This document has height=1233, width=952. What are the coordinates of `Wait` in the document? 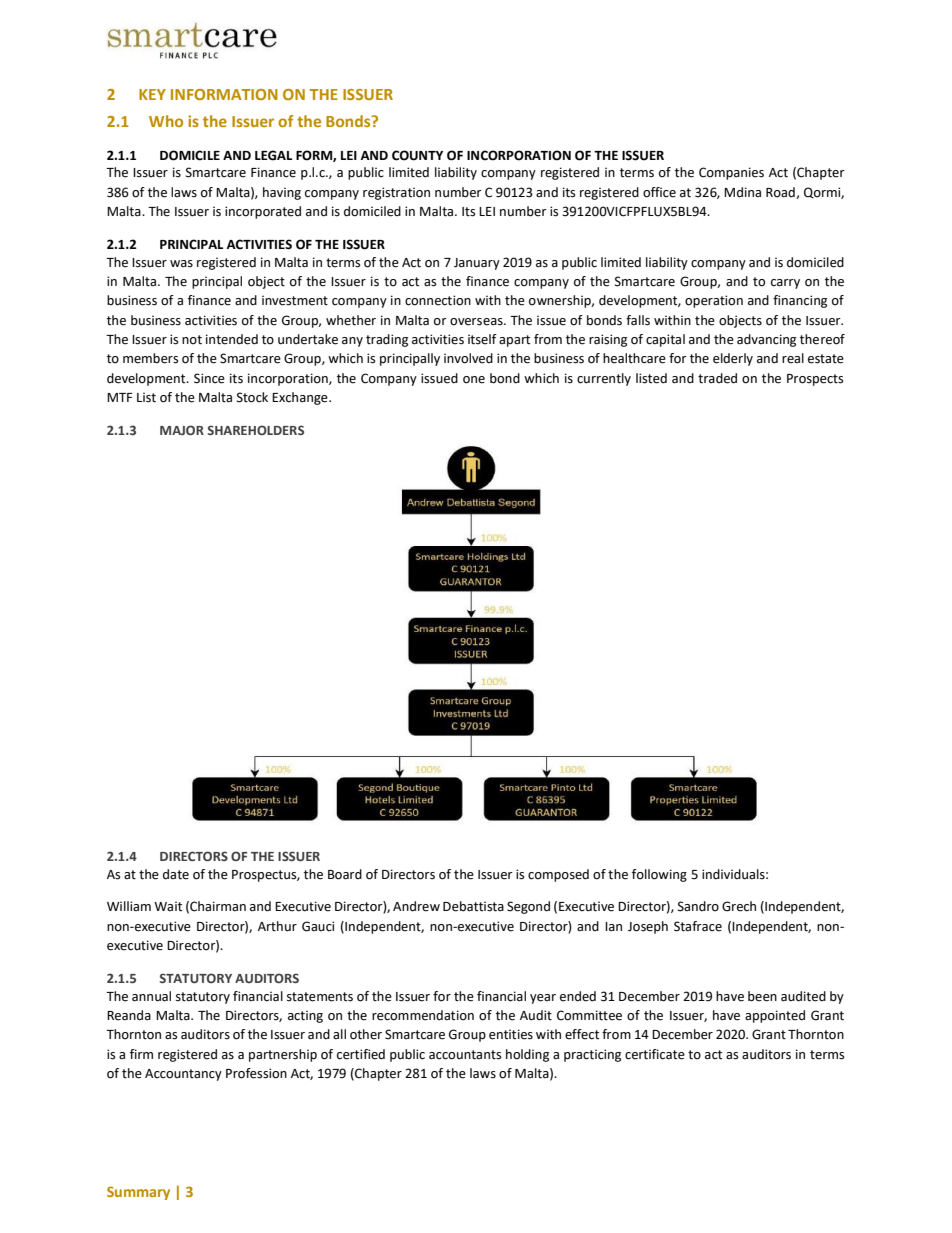 It's located at (168, 906).
